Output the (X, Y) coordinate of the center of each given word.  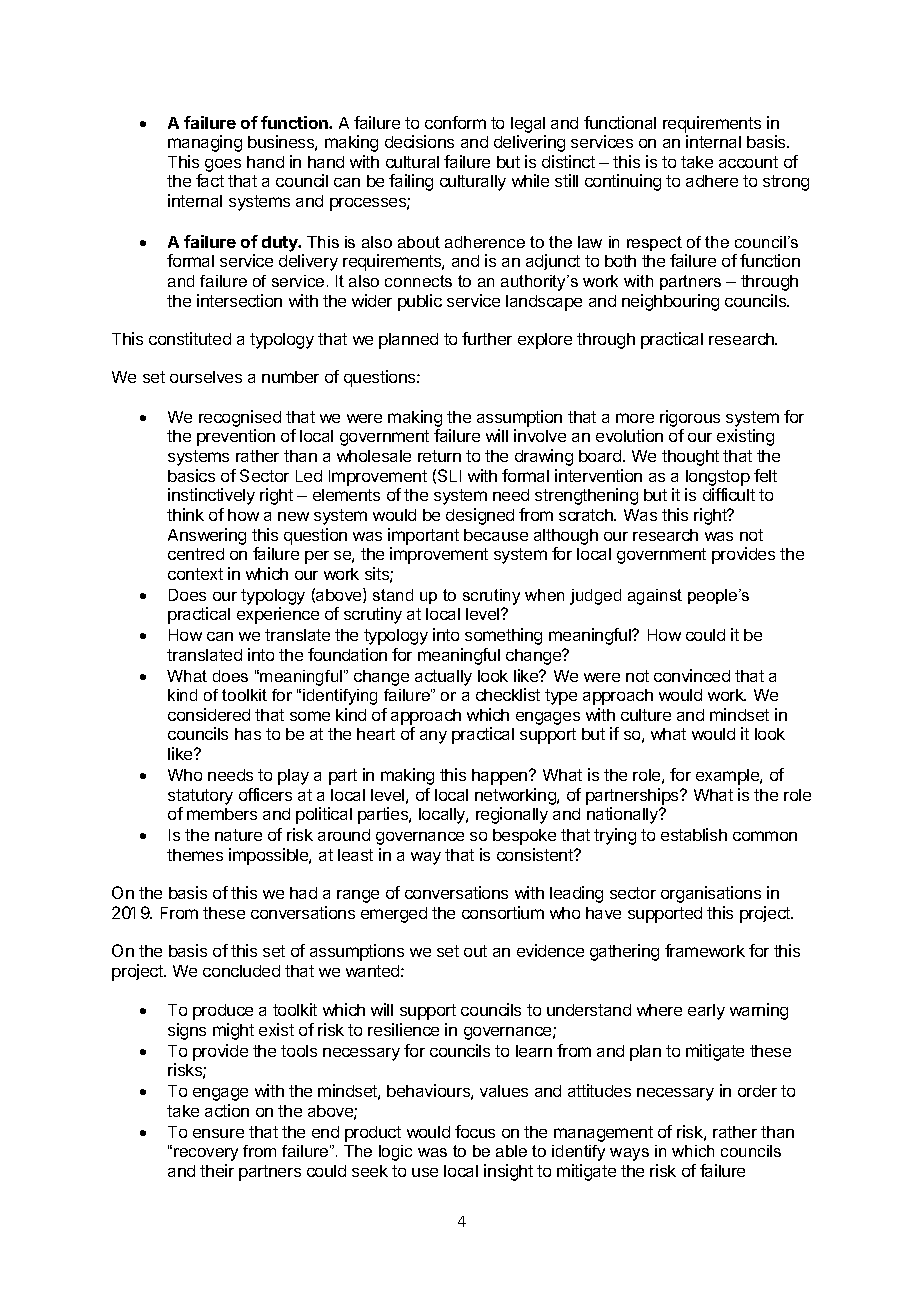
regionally (512, 815)
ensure (218, 1133)
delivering (529, 143)
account (748, 162)
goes (223, 165)
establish (694, 834)
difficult (729, 494)
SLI (449, 475)
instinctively (211, 496)
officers (265, 794)
